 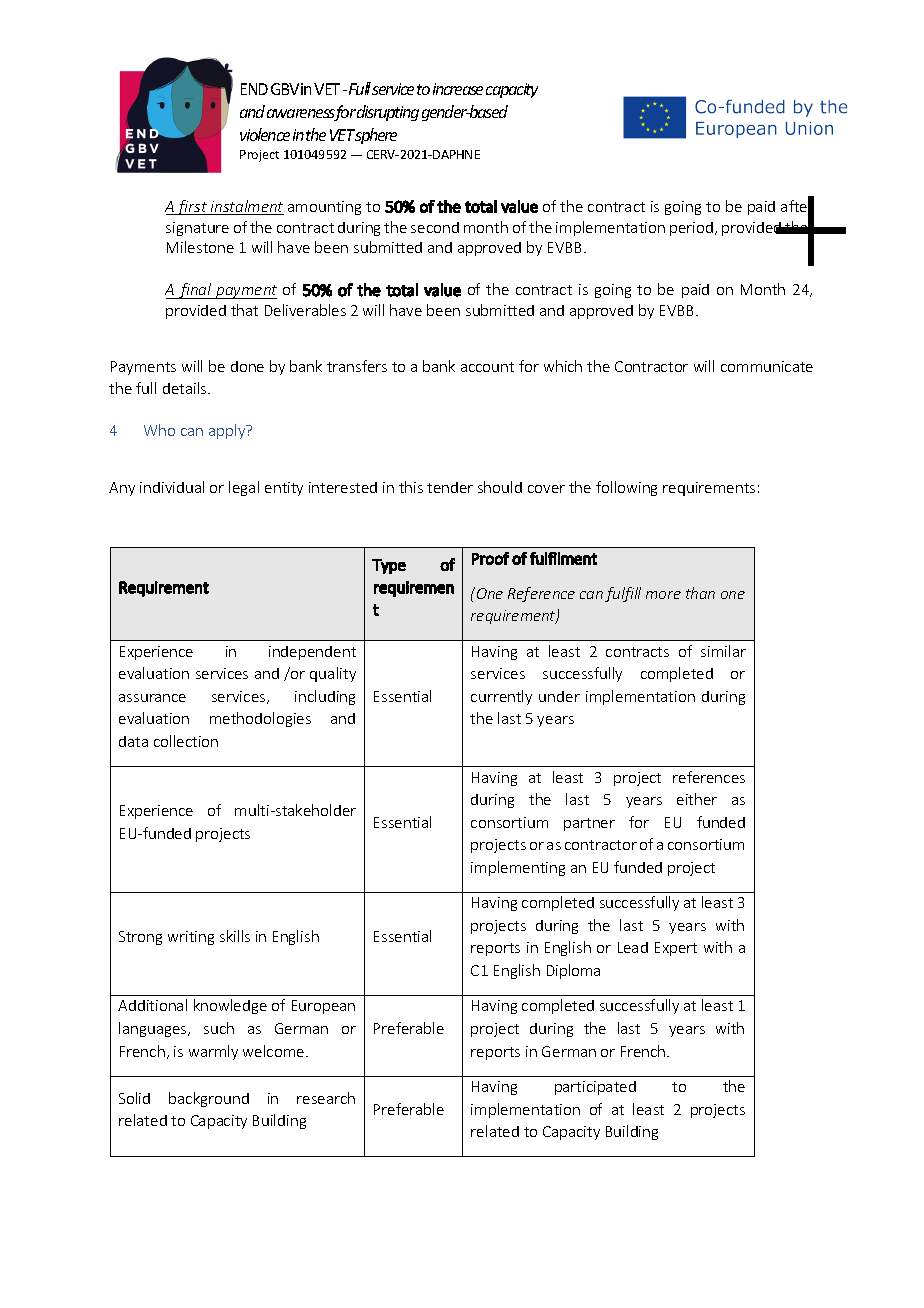 I want to click on currently, so click(x=501, y=697).
